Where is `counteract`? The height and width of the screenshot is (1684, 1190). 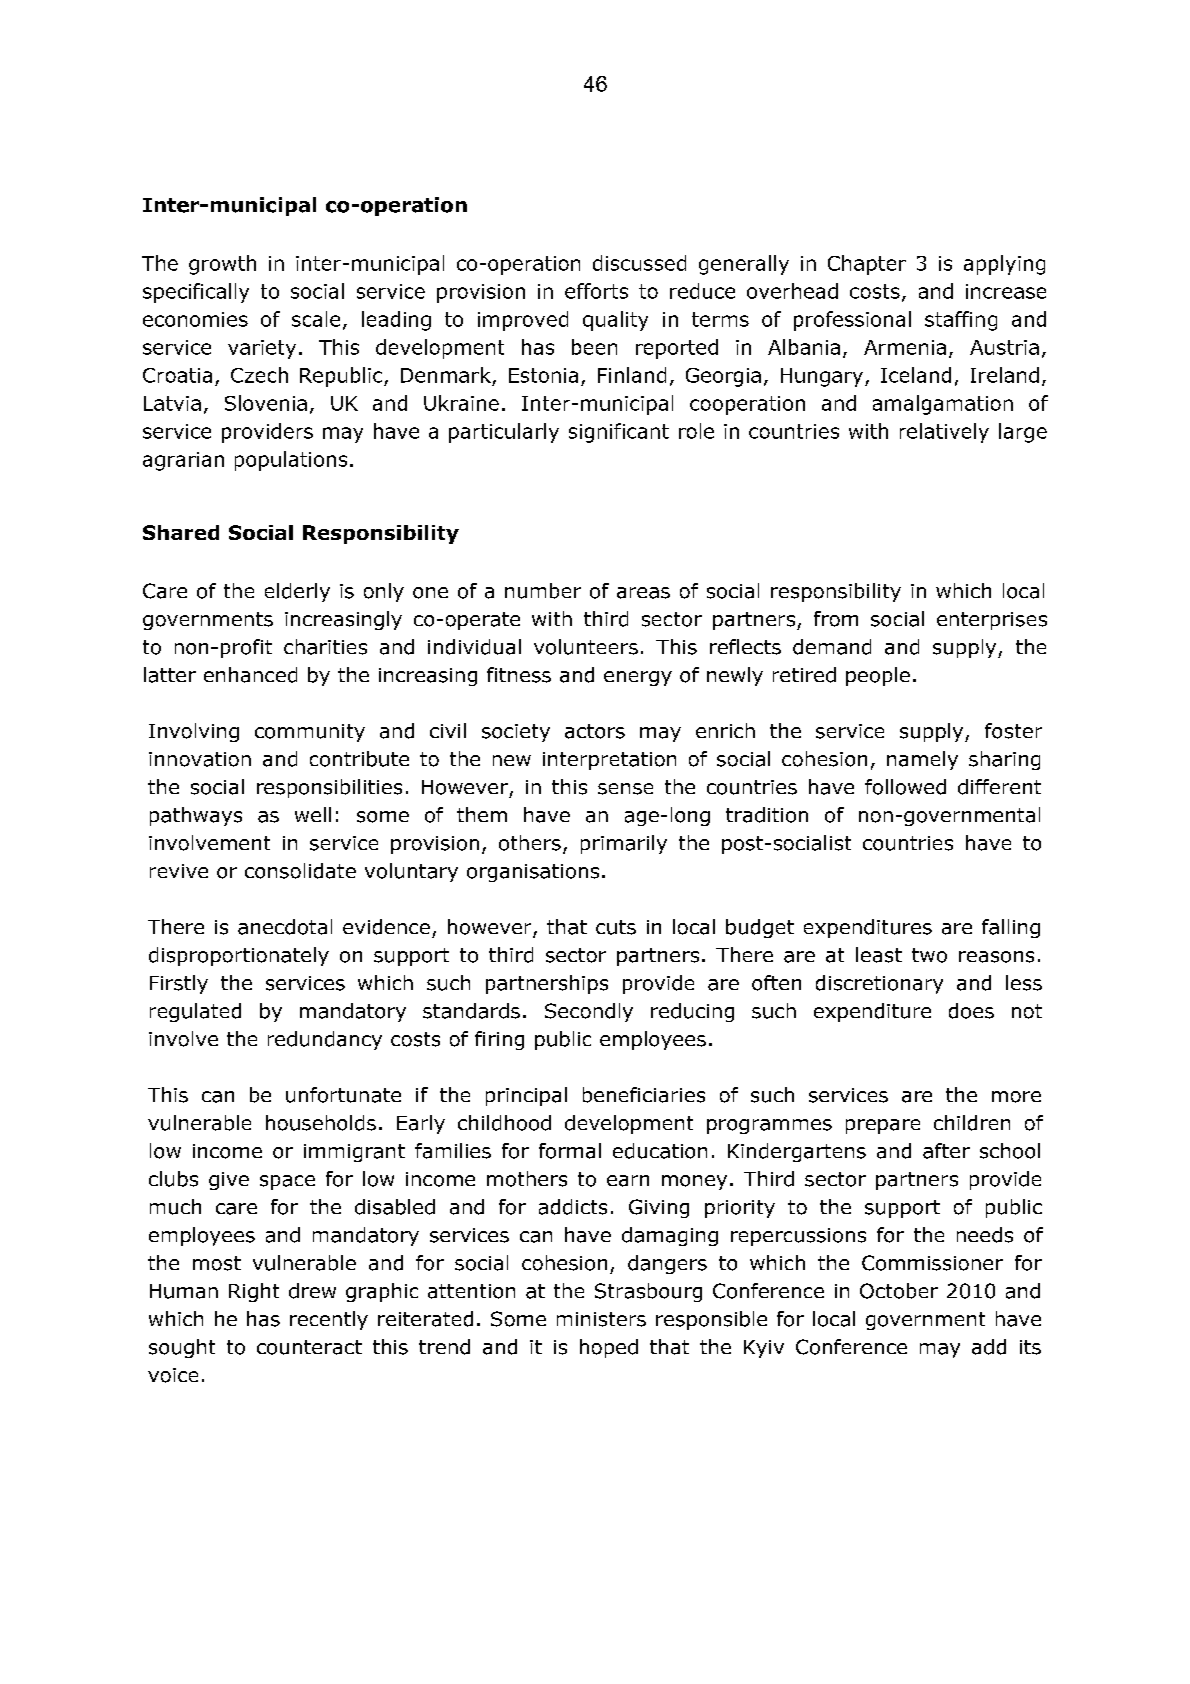 counteract is located at coordinates (309, 1347).
